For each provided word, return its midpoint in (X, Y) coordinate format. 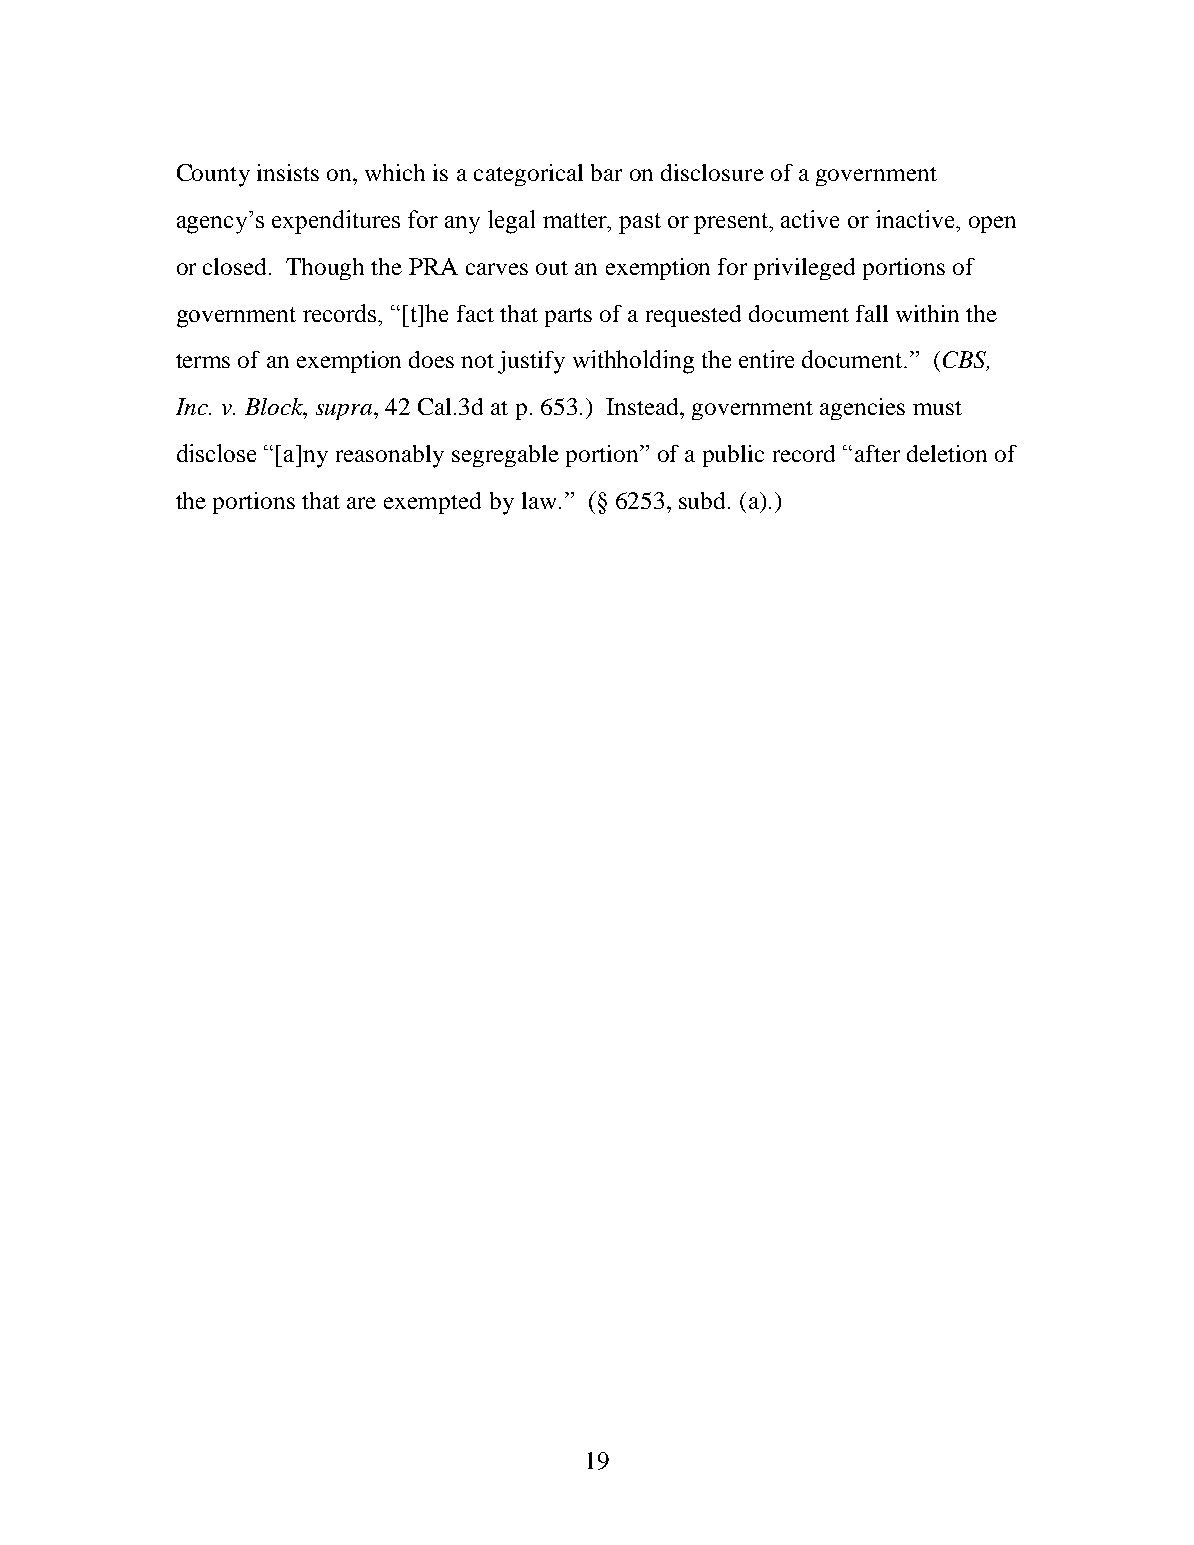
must (937, 408)
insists (288, 172)
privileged (804, 269)
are (361, 503)
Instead (643, 406)
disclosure (712, 172)
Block (275, 406)
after (877, 453)
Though (325, 269)
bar (606, 172)
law (539, 500)
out (552, 268)
